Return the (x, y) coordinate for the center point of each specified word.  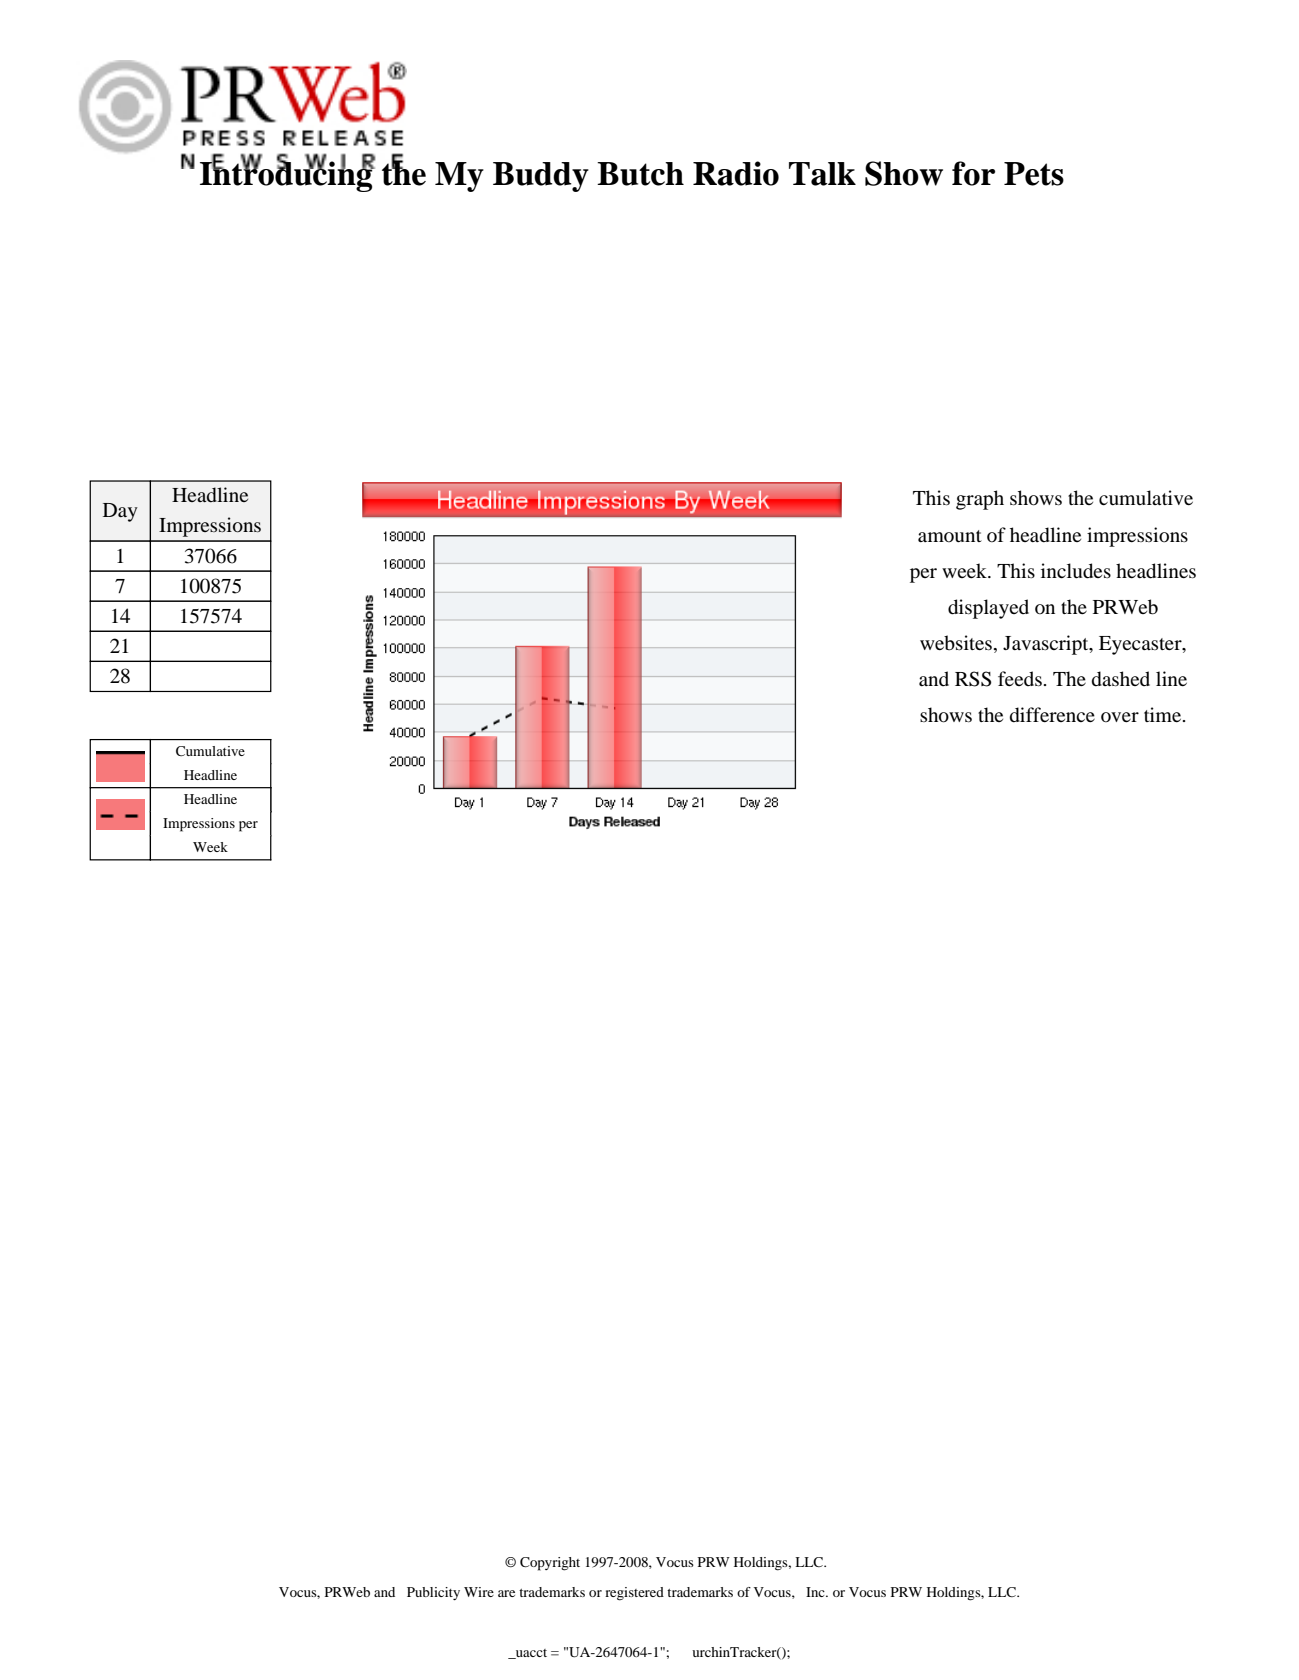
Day (120, 512)
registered (634, 1594)
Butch (640, 174)
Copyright (550, 1564)
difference (1052, 715)
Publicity (433, 1593)
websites (956, 642)
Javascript (1047, 645)
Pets (1034, 174)
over (1120, 717)
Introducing (287, 175)
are (506, 1593)
